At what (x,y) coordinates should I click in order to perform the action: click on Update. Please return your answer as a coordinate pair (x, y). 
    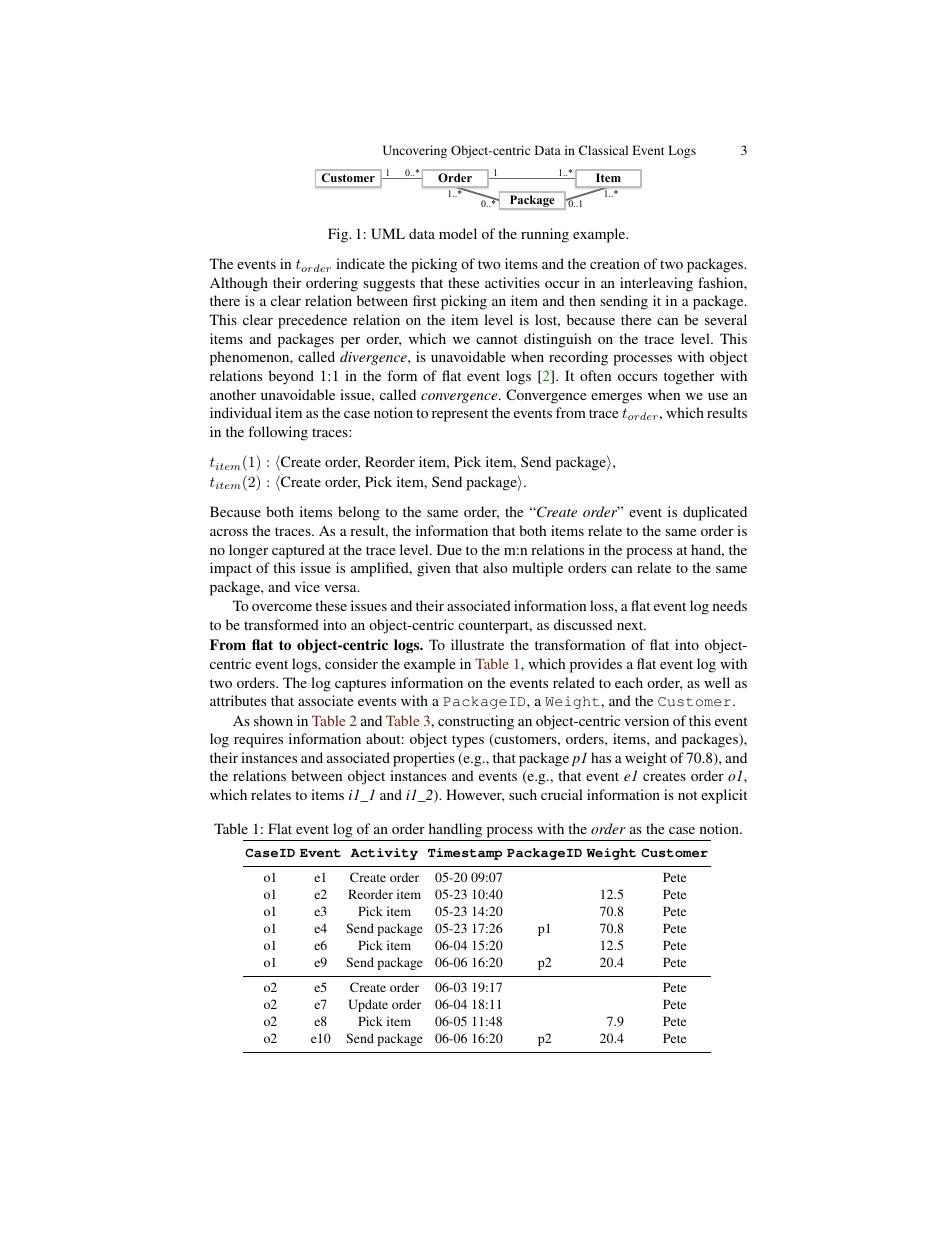
    Looking at the image, I should click on (368, 1005).
